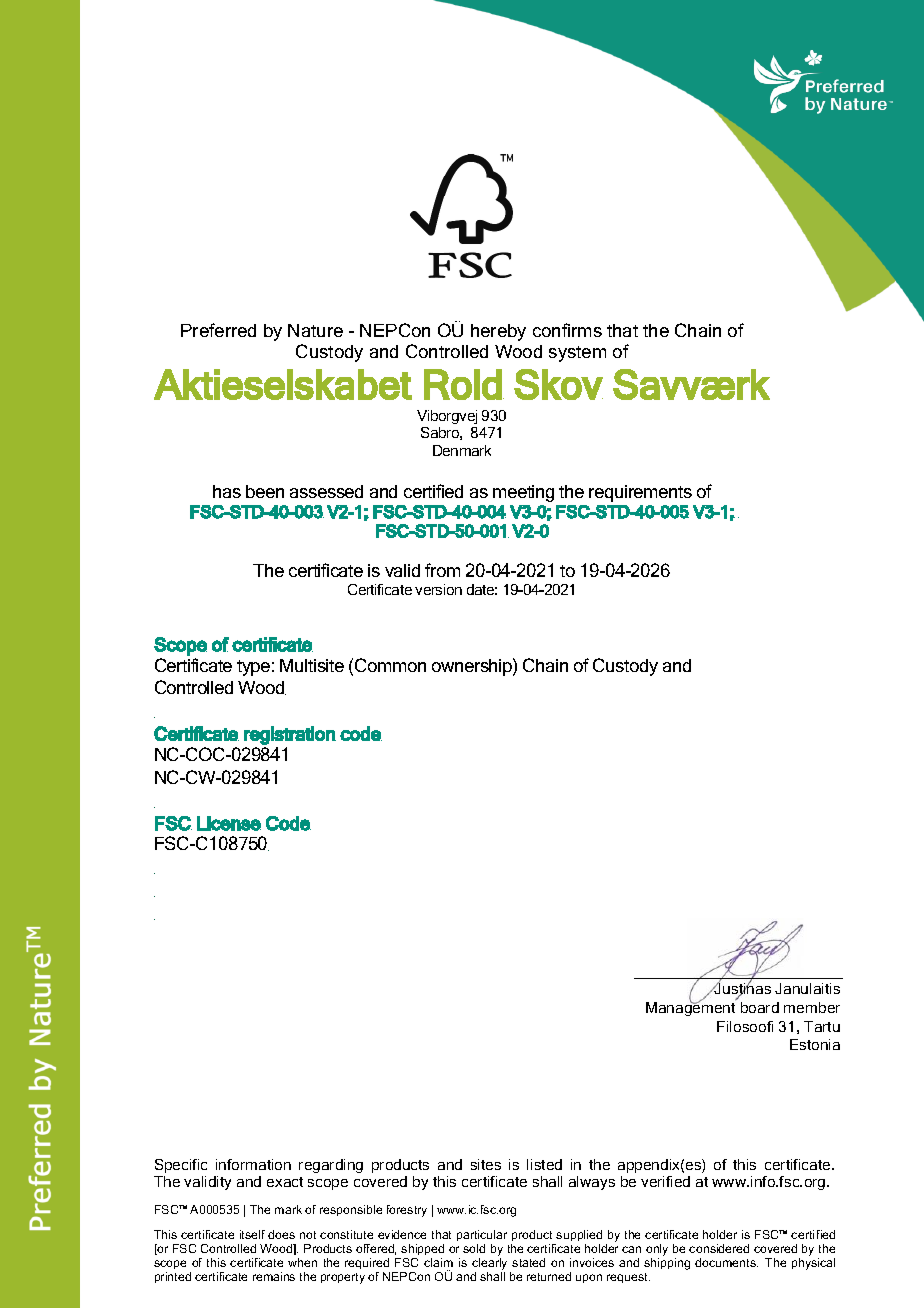  I want to click on Preferred, so click(218, 330).
